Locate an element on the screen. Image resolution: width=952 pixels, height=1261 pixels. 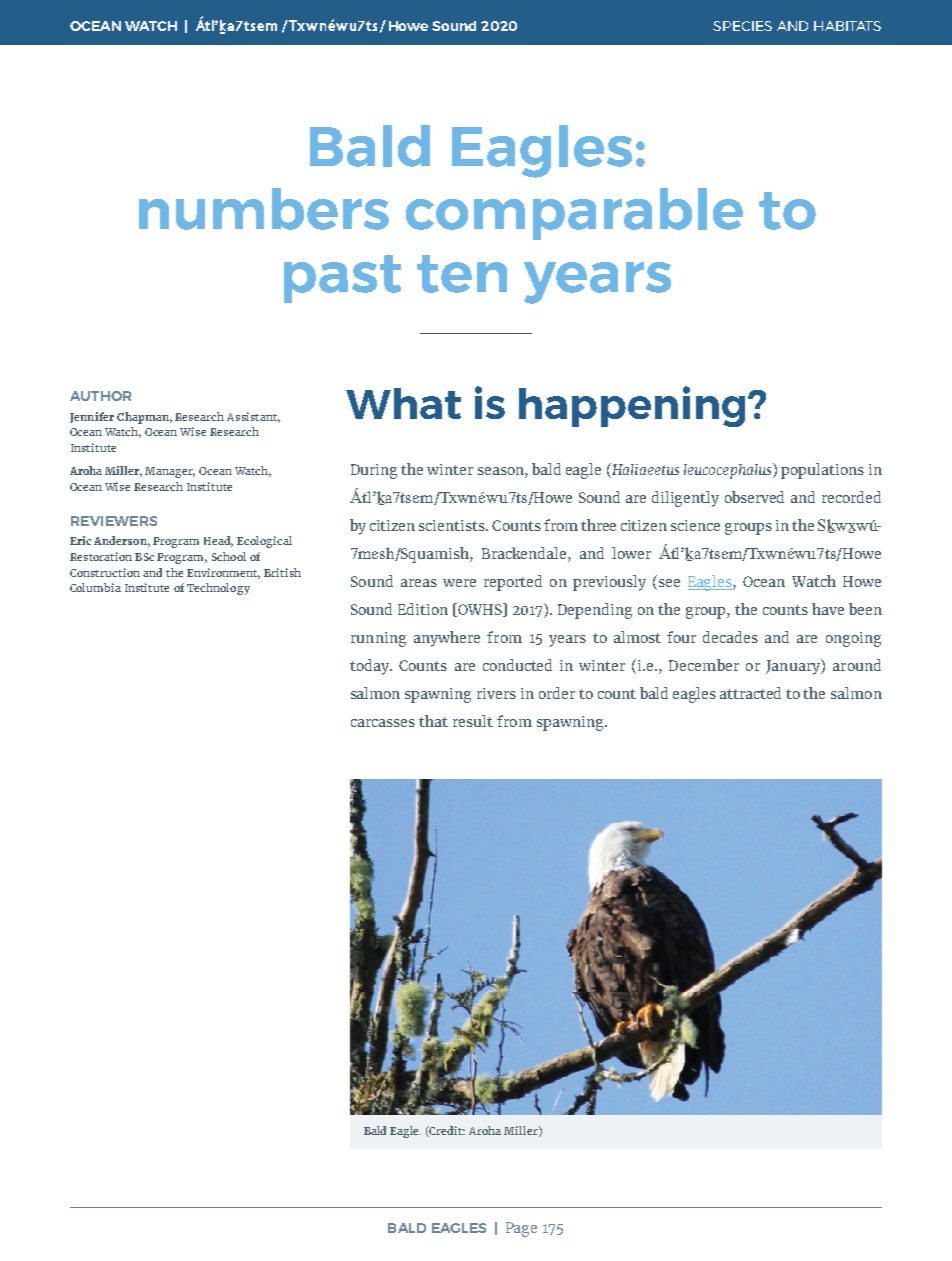
Technology is located at coordinates (218, 589).
